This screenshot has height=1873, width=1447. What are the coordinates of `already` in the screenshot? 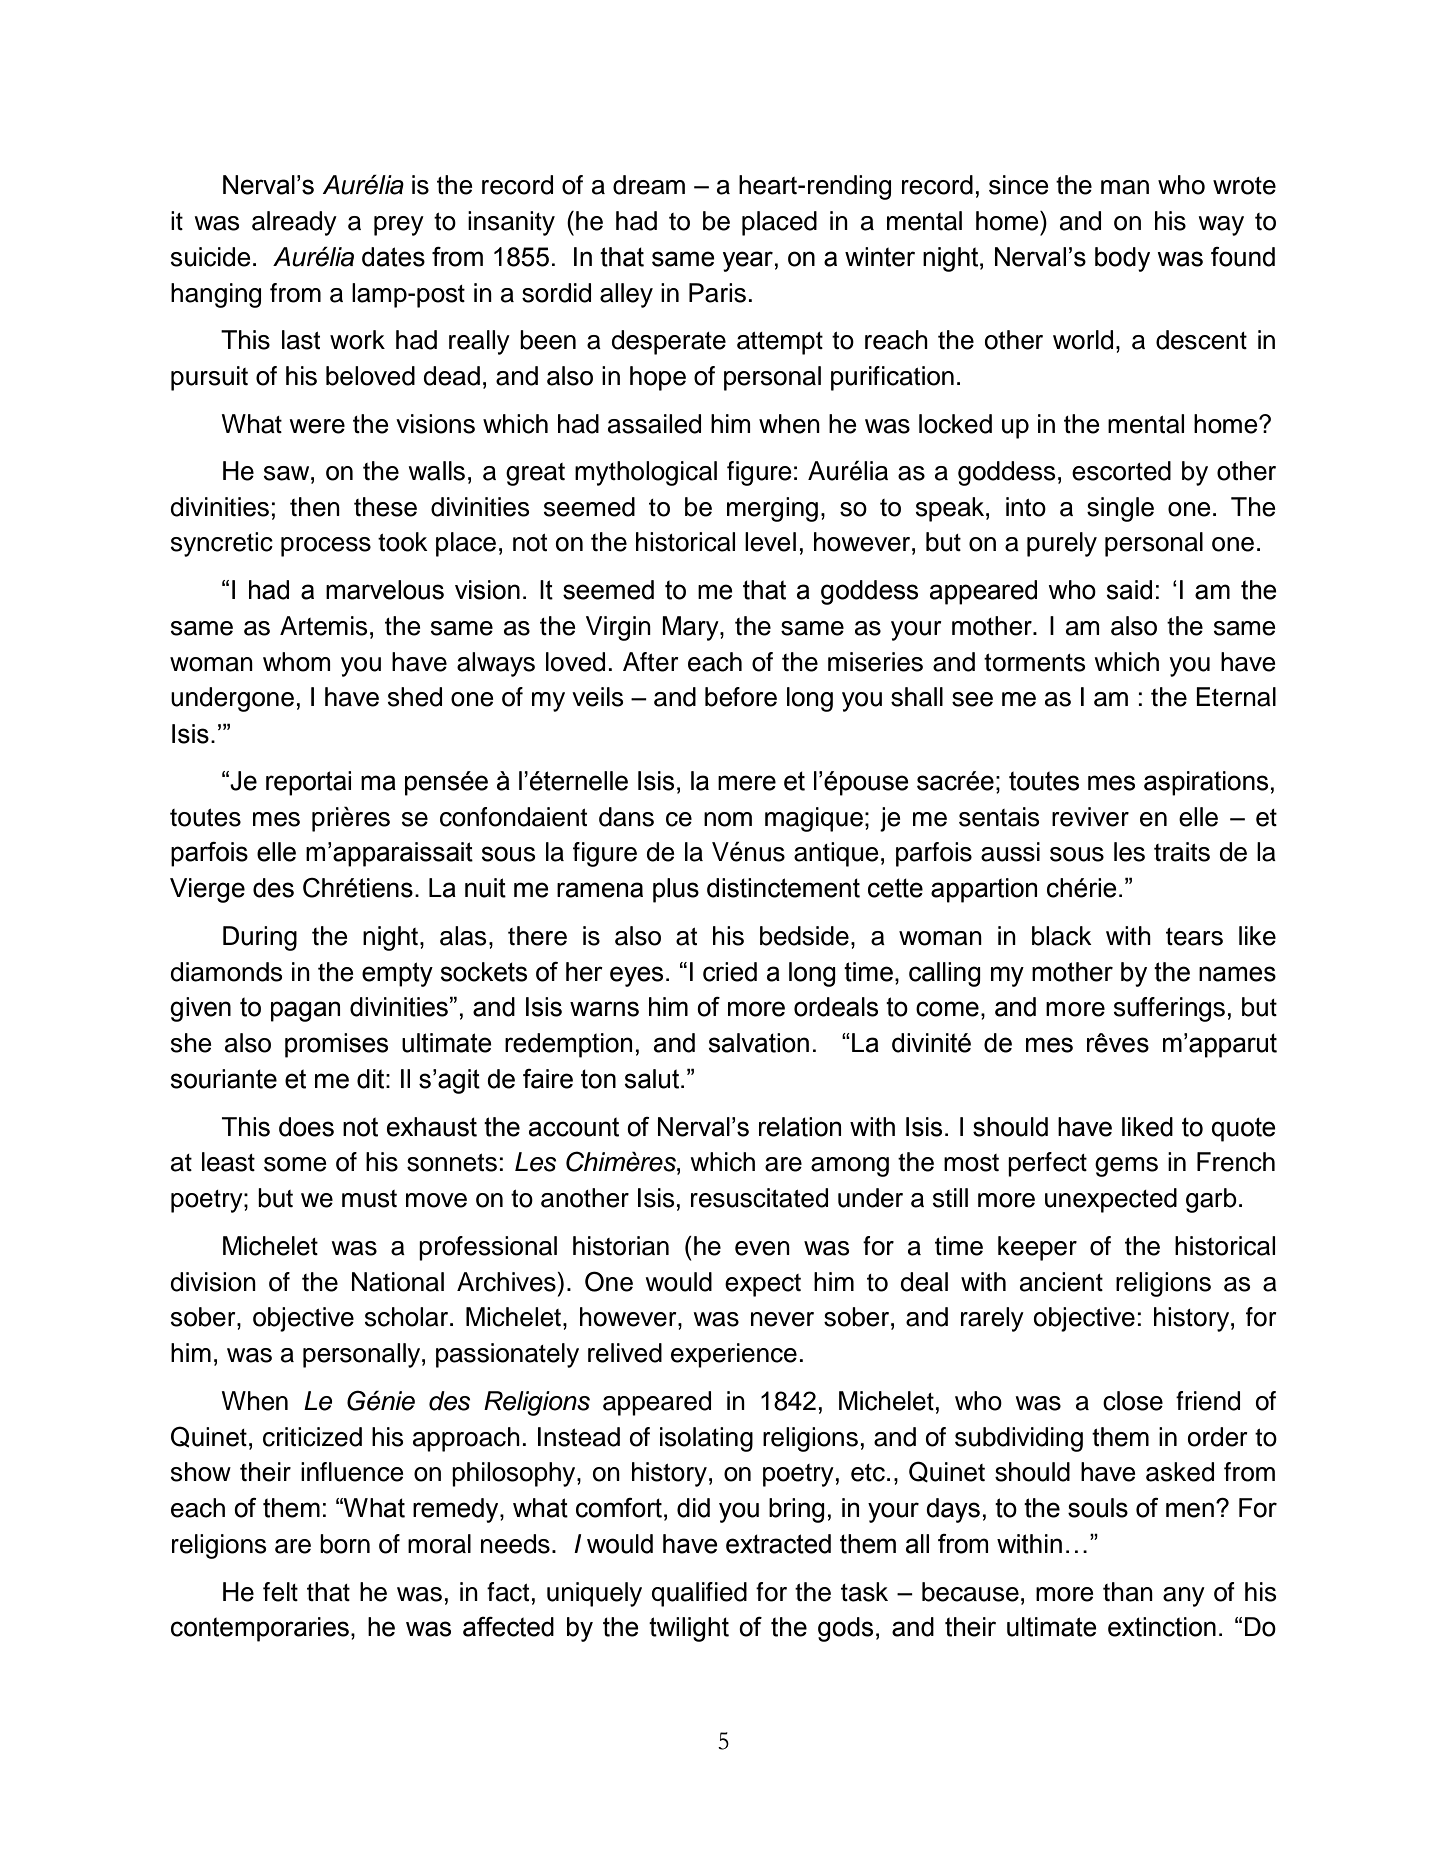 It's located at (294, 223).
